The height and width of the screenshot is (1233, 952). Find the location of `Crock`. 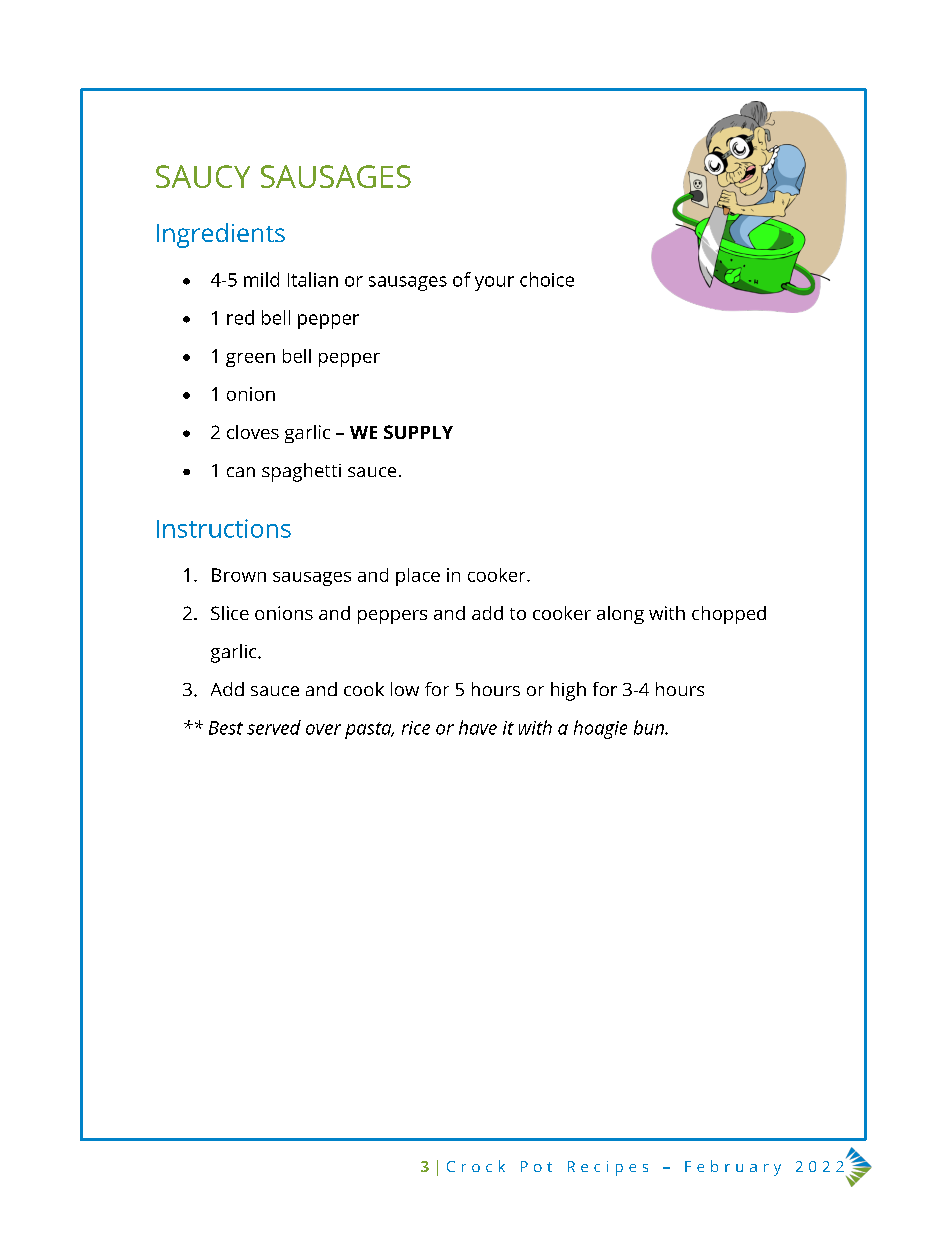

Crock is located at coordinates (476, 1166).
